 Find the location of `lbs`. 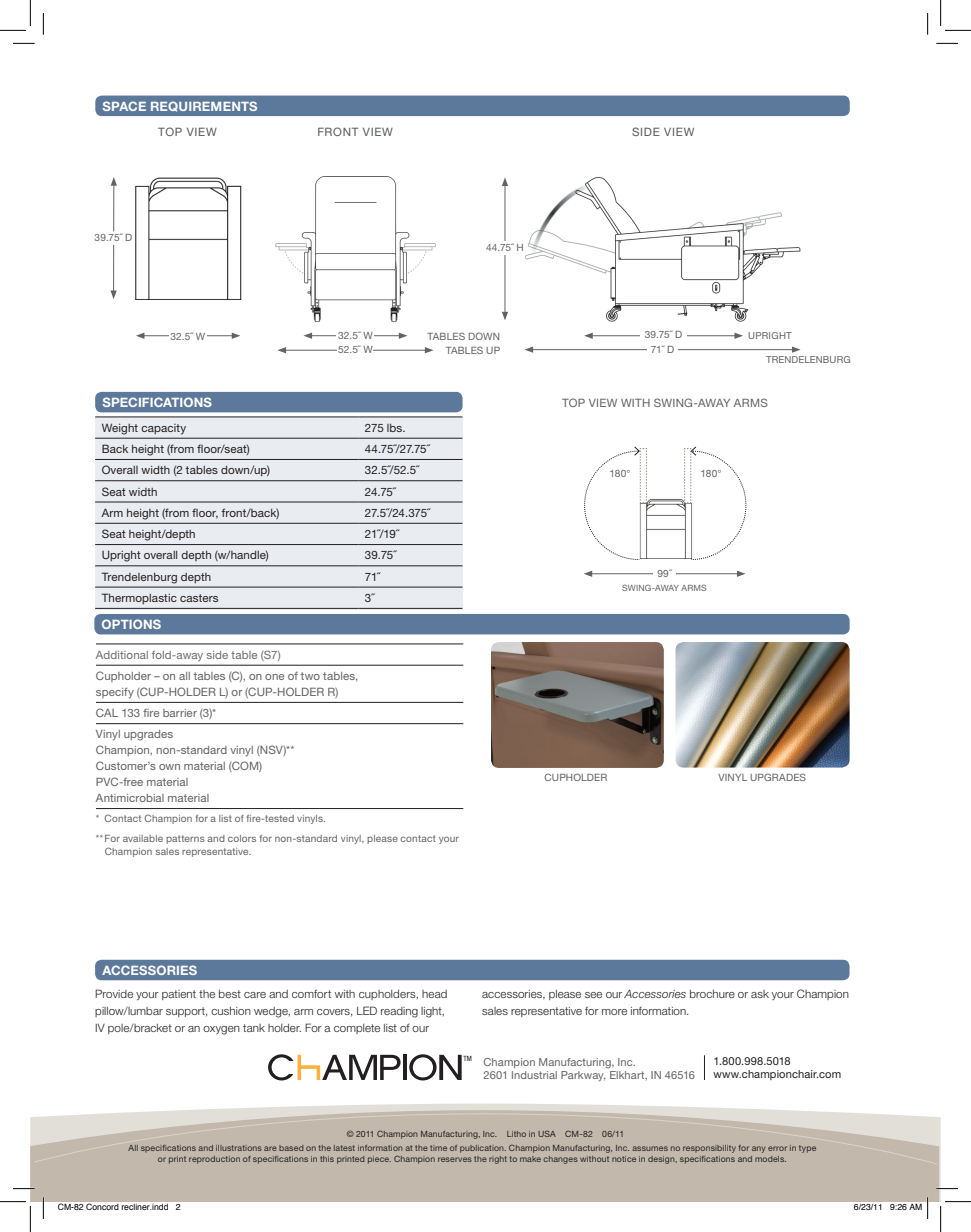

lbs is located at coordinates (396, 428).
